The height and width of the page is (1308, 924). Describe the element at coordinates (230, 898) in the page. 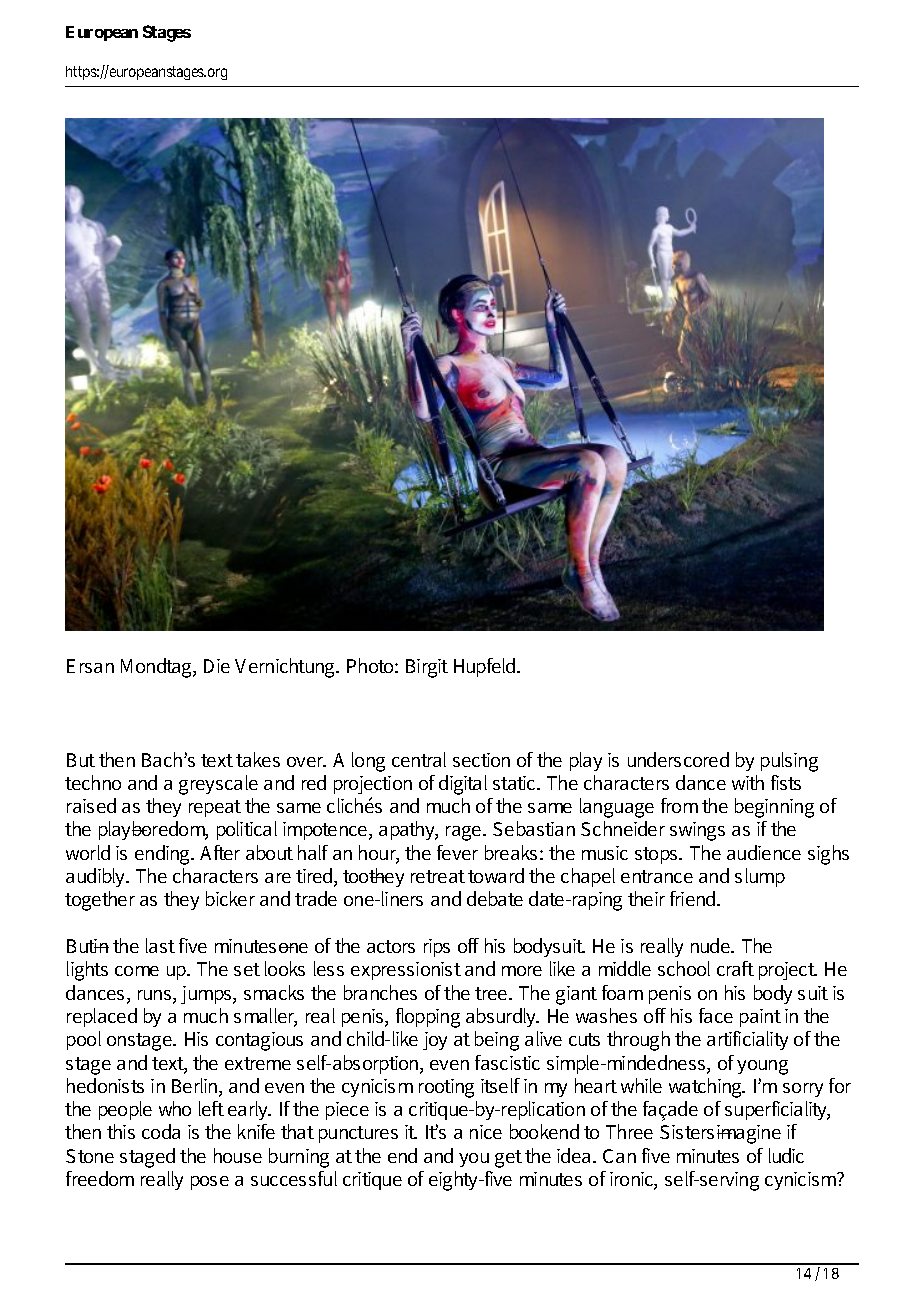

I see `bicker` at that location.
